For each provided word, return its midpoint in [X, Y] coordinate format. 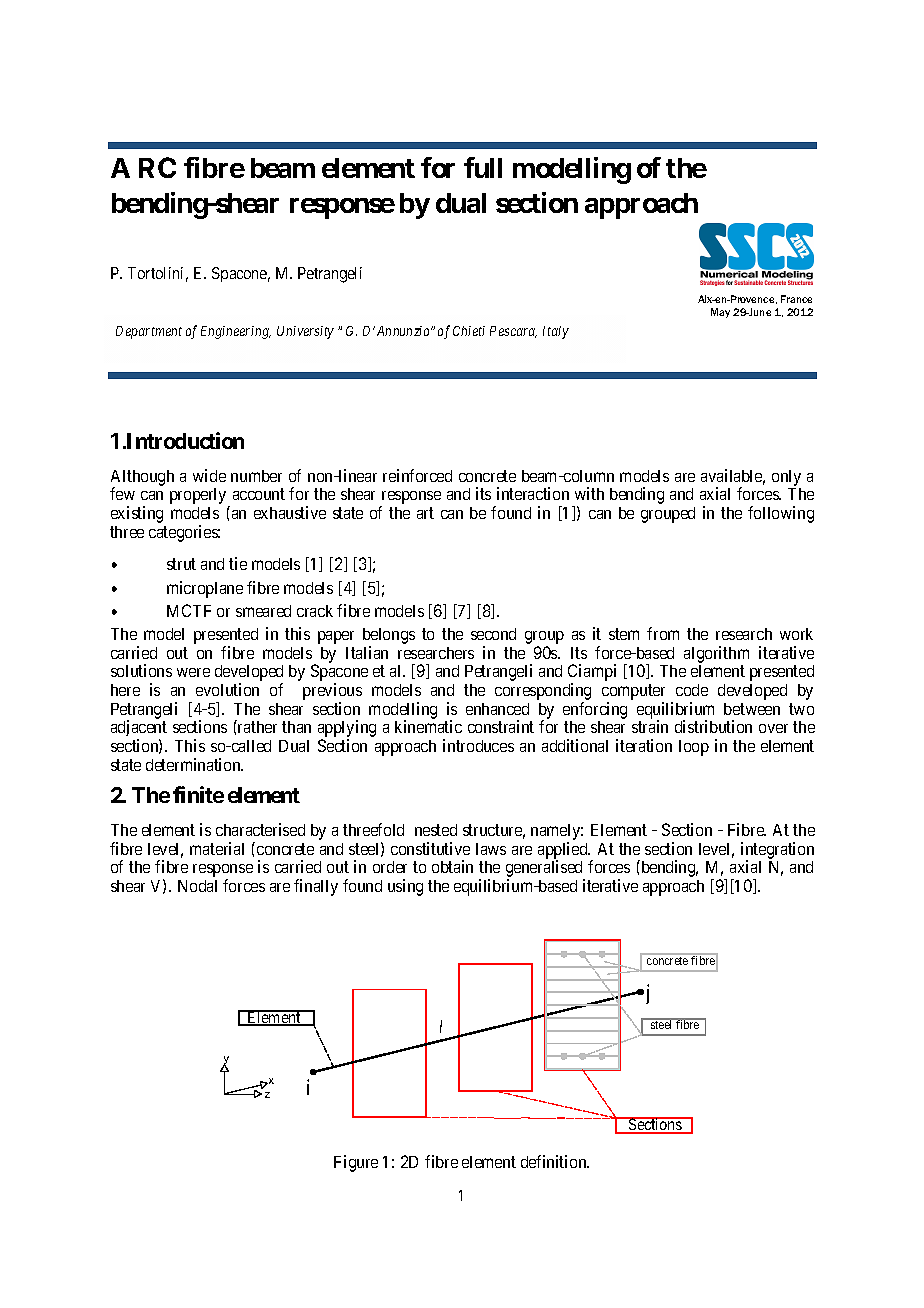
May [720, 313]
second [493, 634]
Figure [356, 1163]
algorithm [716, 656]
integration [777, 851]
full [483, 167]
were [193, 672]
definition [555, 1161]
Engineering [236, 332]
